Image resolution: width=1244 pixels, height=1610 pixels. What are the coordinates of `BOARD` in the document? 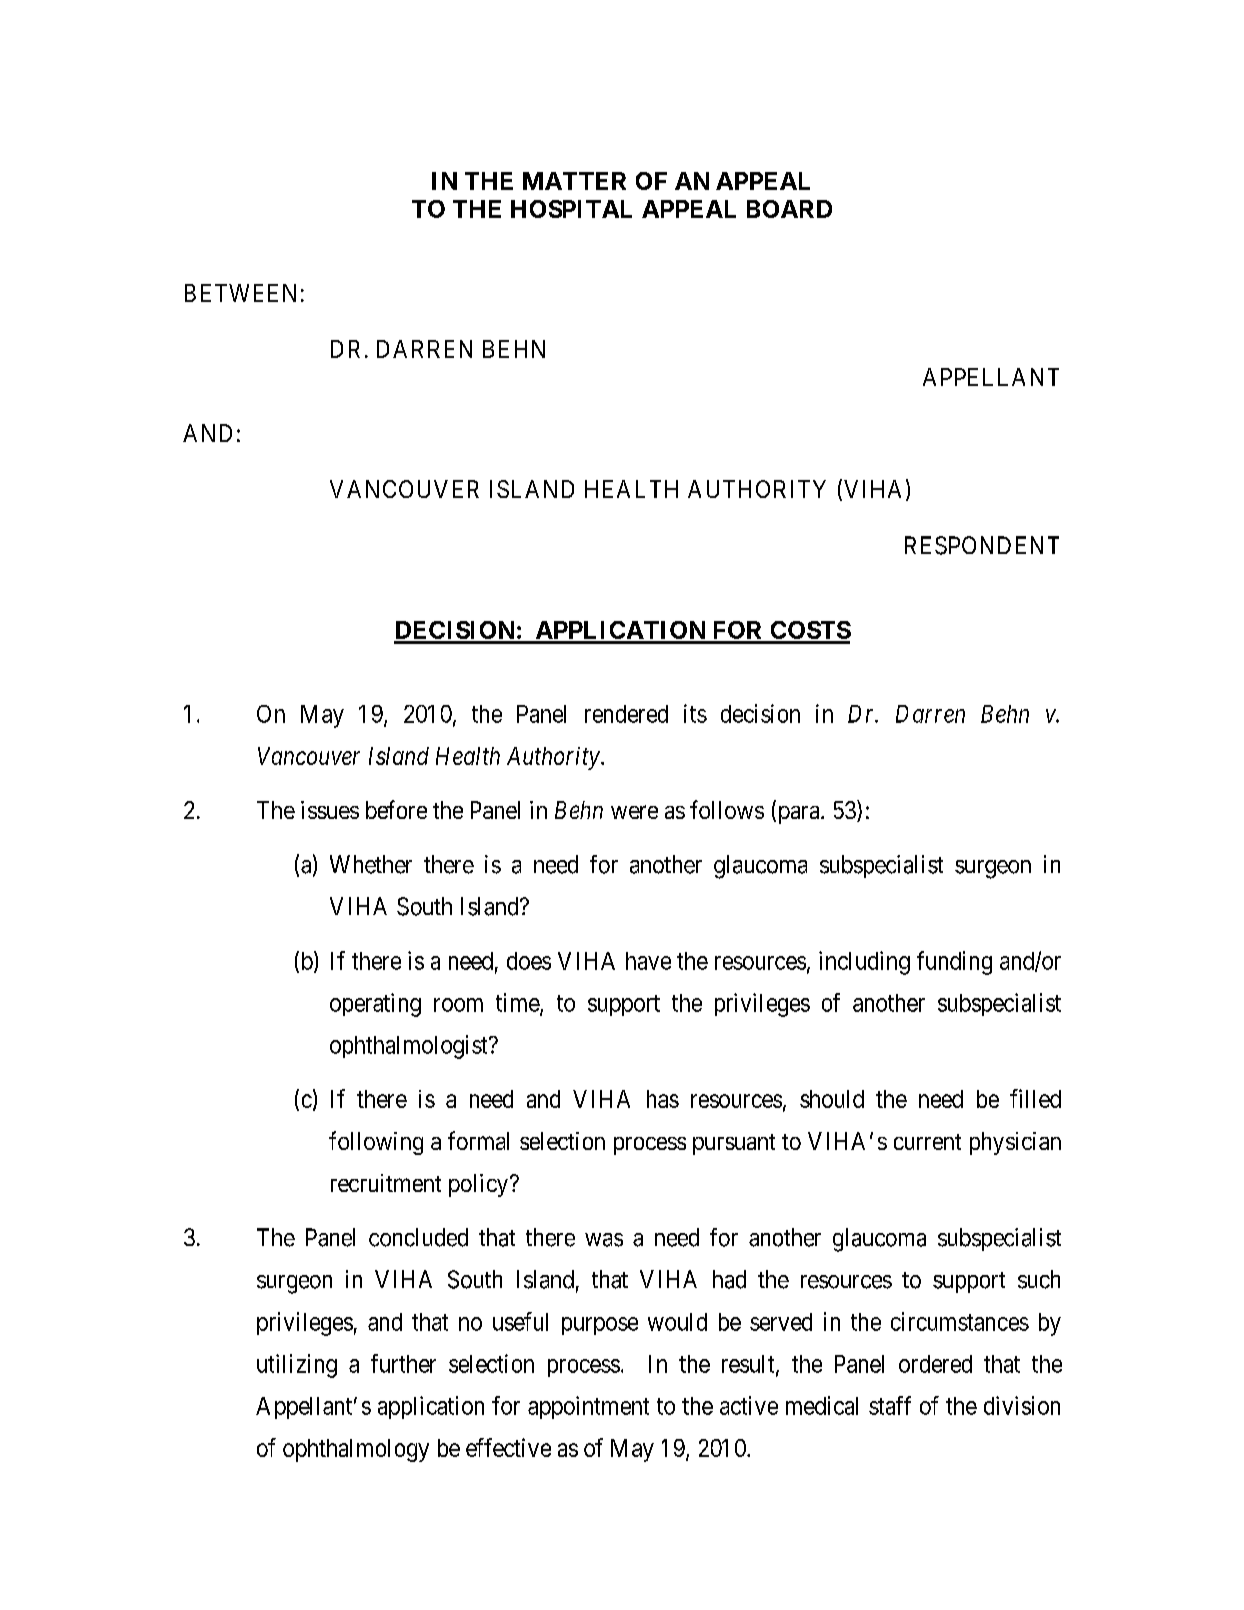 It's located at (789, 209).
